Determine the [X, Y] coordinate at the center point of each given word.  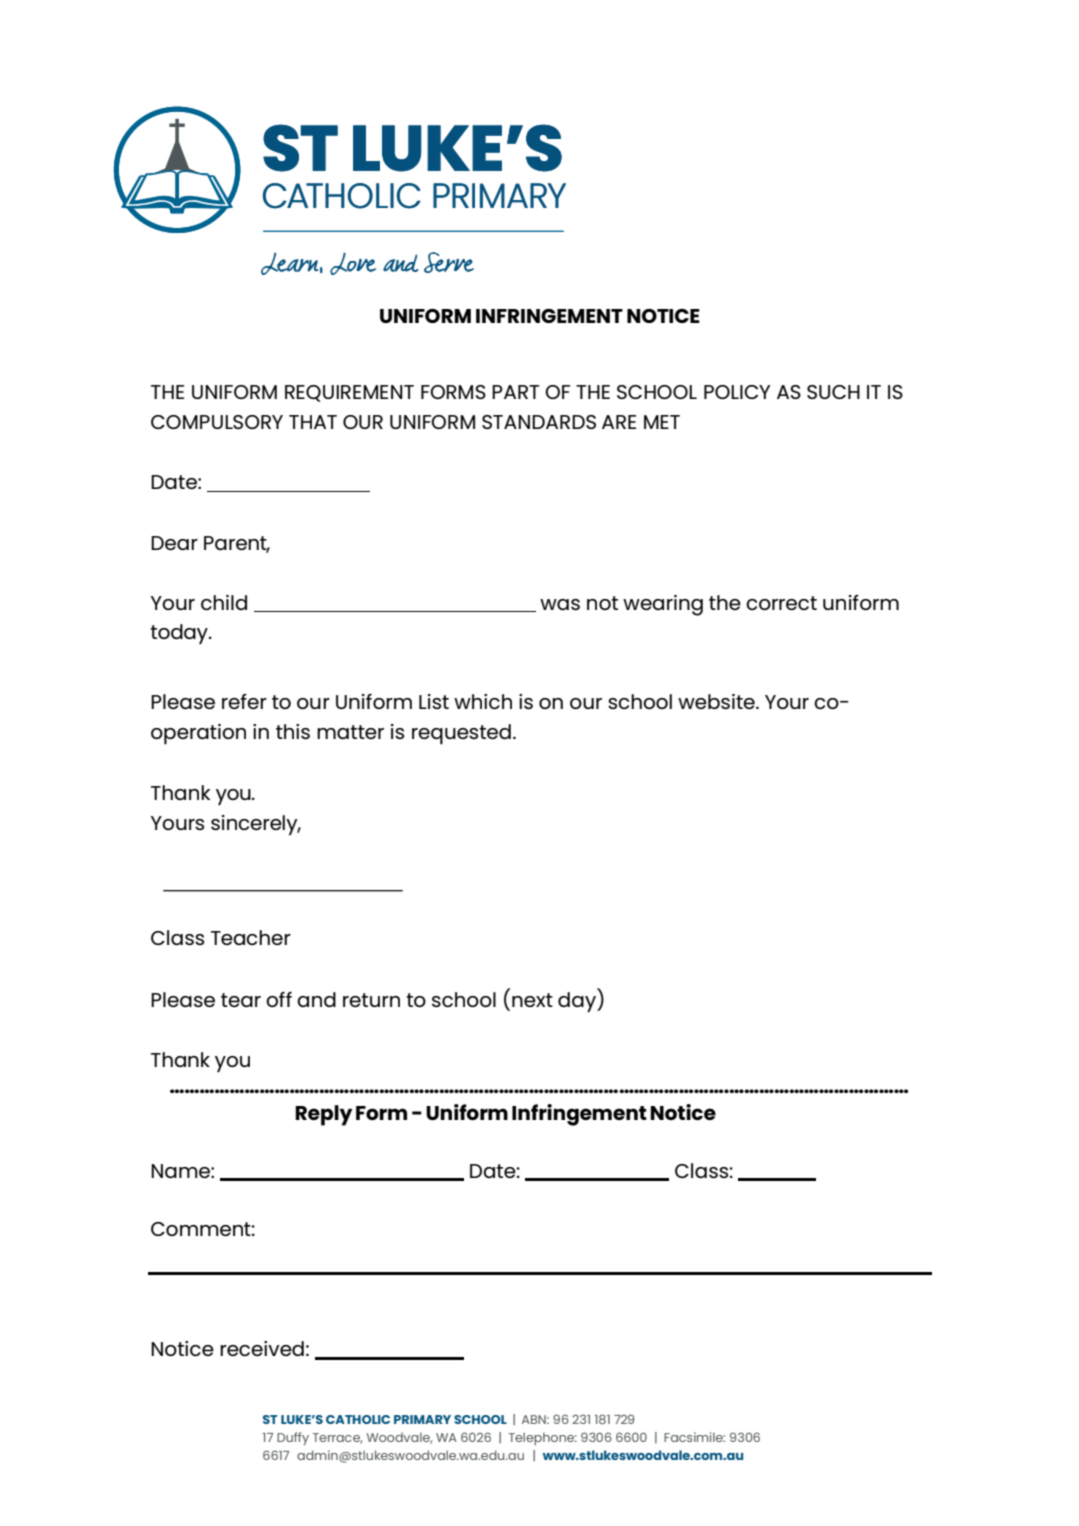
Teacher [251, 937]
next [532, 1000]
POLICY [737, 392]
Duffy [293, 1438]
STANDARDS [539, 422]
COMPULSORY [217, 422]
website [717, 701]
